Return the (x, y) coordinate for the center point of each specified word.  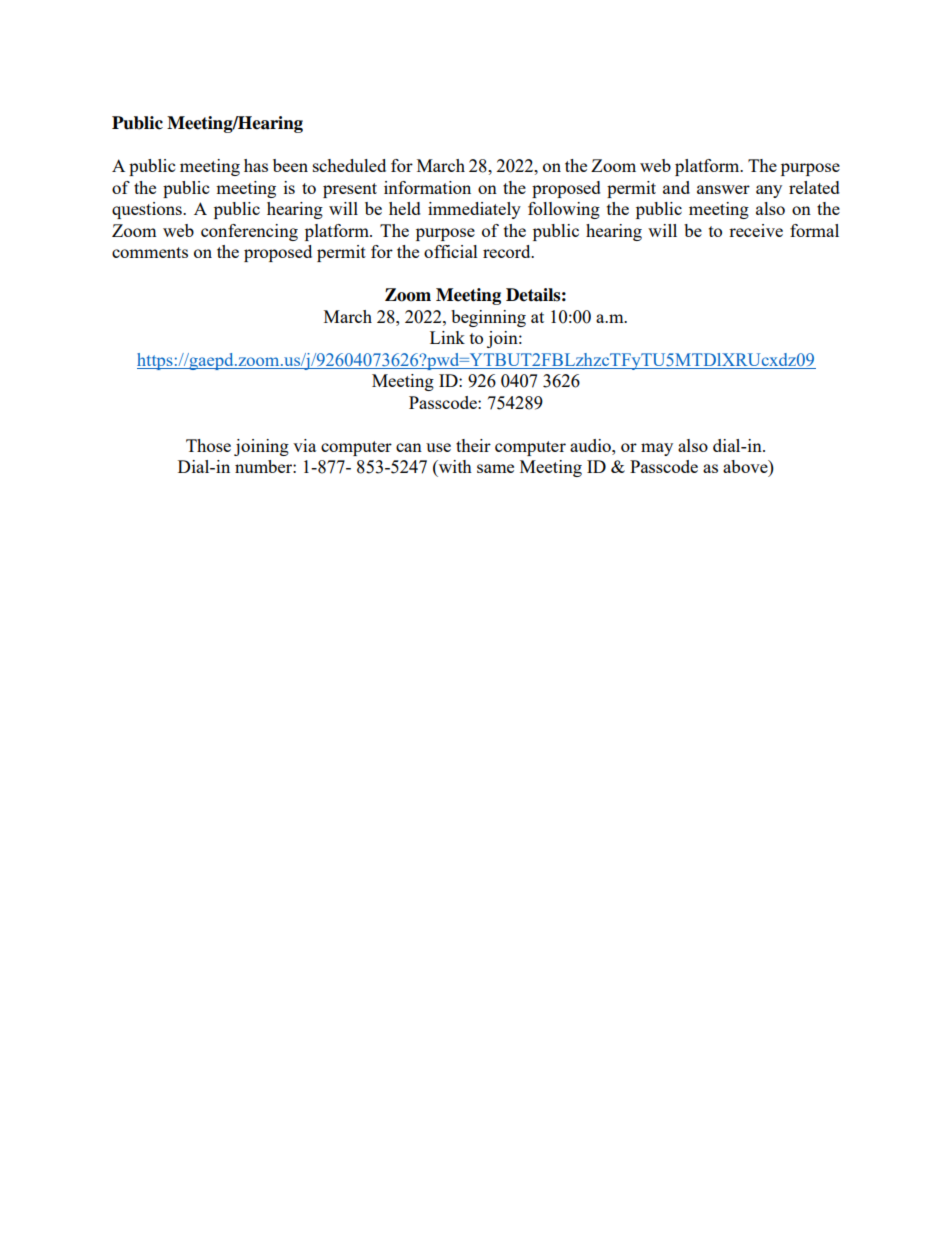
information (427, 187)
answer (723, 189)
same (495, 468)
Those (208, 445)
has (256, 165)
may (657, 449)
